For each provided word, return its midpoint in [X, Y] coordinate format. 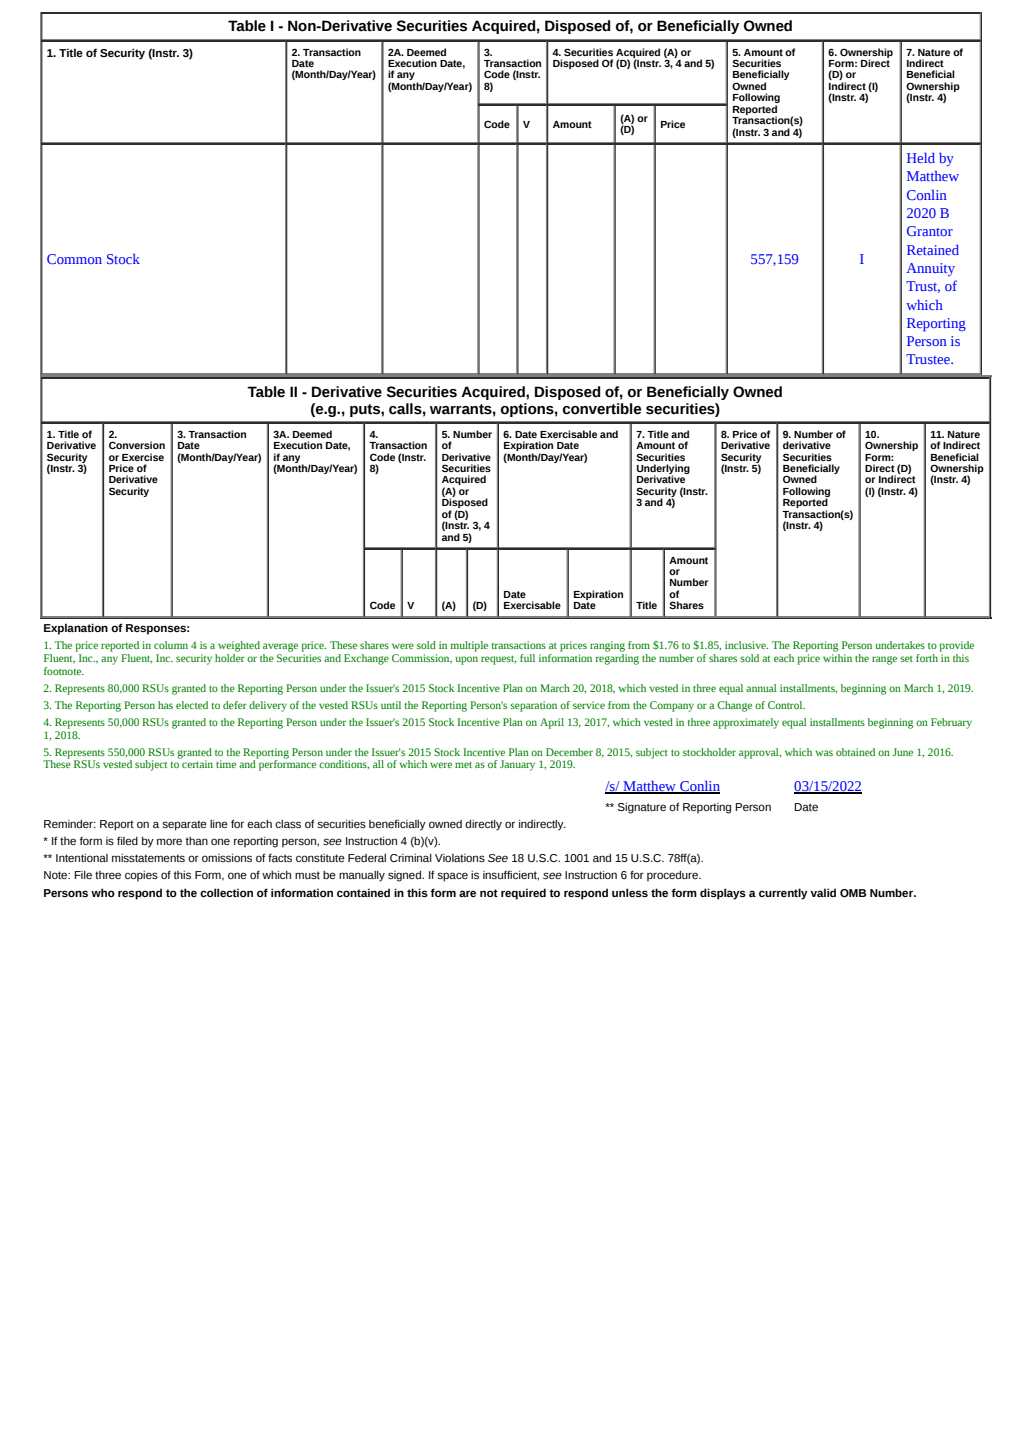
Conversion [137, 445]
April [552, 723]
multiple [469, 646]
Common [74, 259]
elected [192, 705]
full [527, 658]
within [837, 656]
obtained [855, 752]
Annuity [930, 269]
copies [141, 876]
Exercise [143, 457]
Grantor [930, 231]
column [171, 645]
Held [921, 158]
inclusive [746, 645]
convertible [602, 409]
